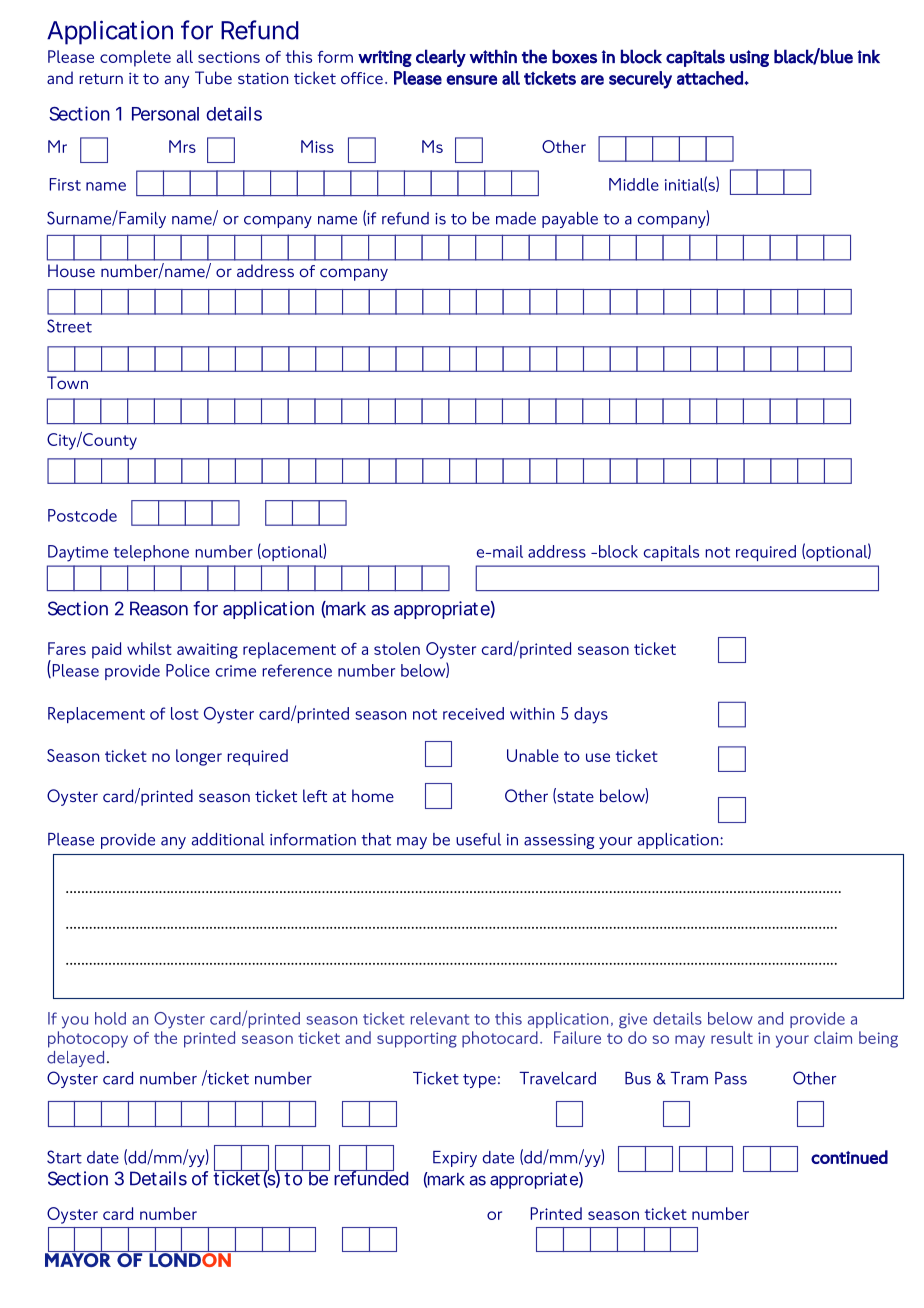  What do you see at coordinates (591, 715) in the screenshot?
I see `days` at bounding box center [591, 715].
